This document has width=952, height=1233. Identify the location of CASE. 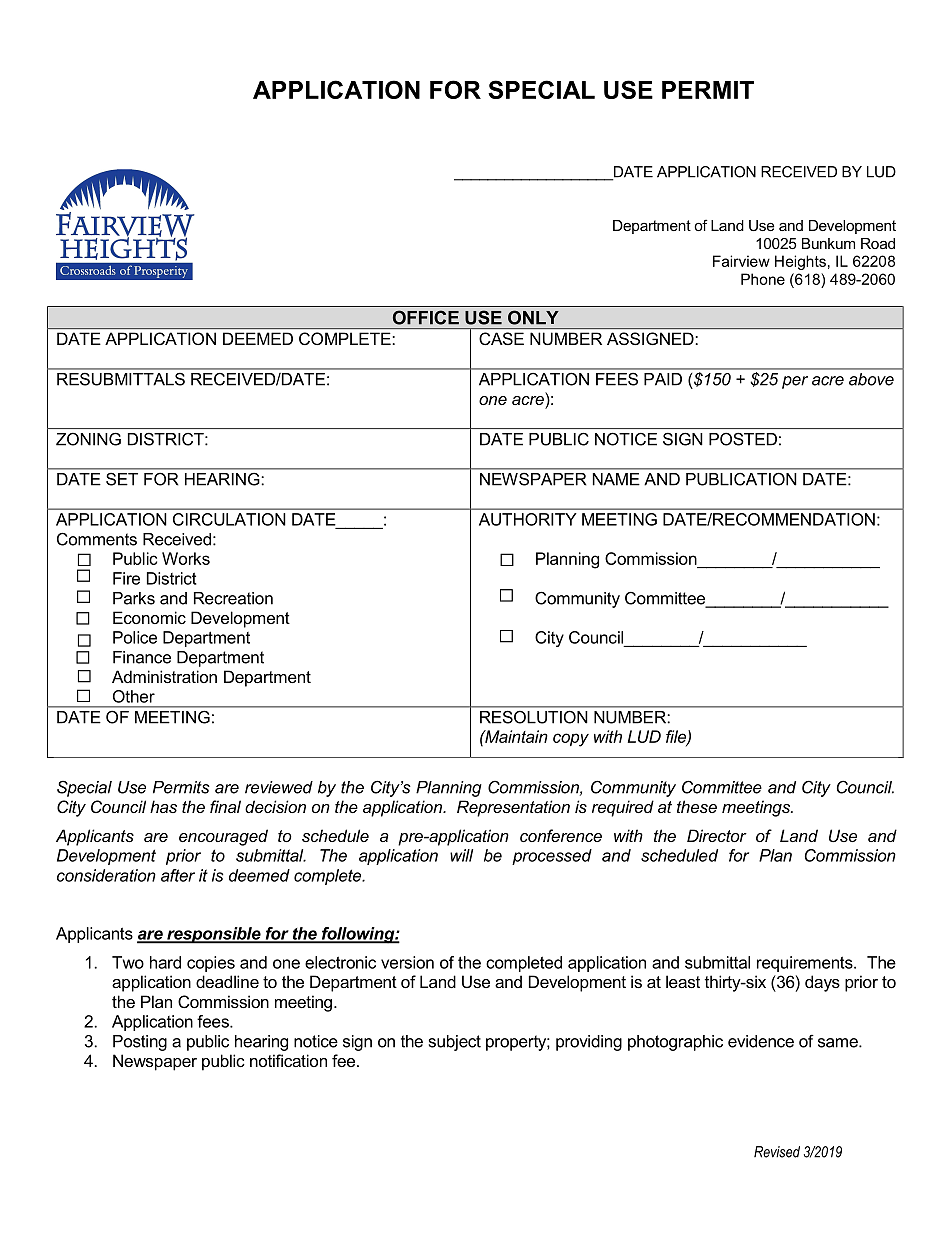
(501, 338).
